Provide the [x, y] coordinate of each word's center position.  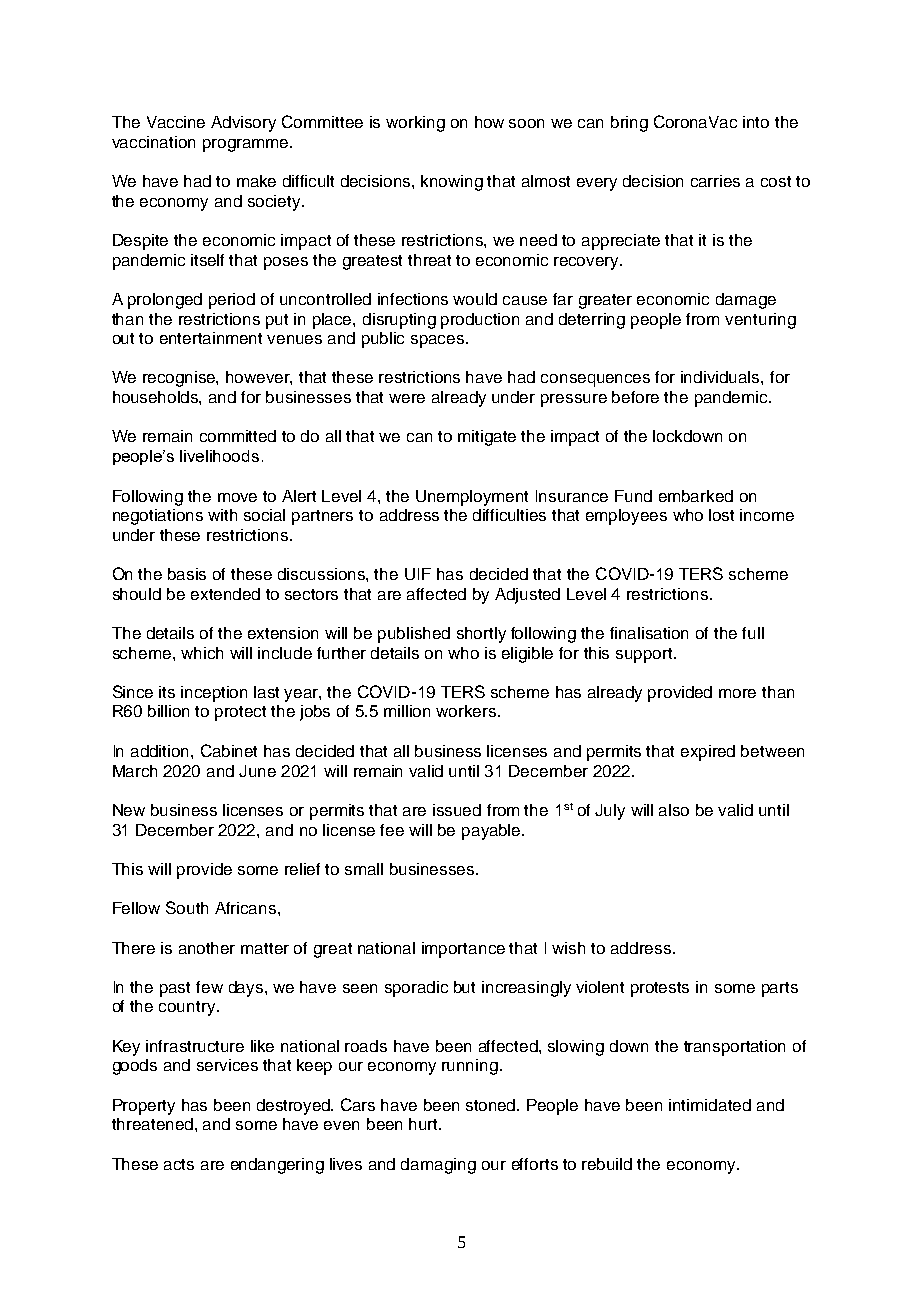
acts [179, 1164]
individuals [721, 377]
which [202, 653]
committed [238, 436]
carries [715, 181]
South [187, 907]
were [407, 398]
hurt [425, 1124]
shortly [481, 635]
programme [247, 145]
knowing [452, 183]
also [674, 810]
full [753, 633]
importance [463, 950]
